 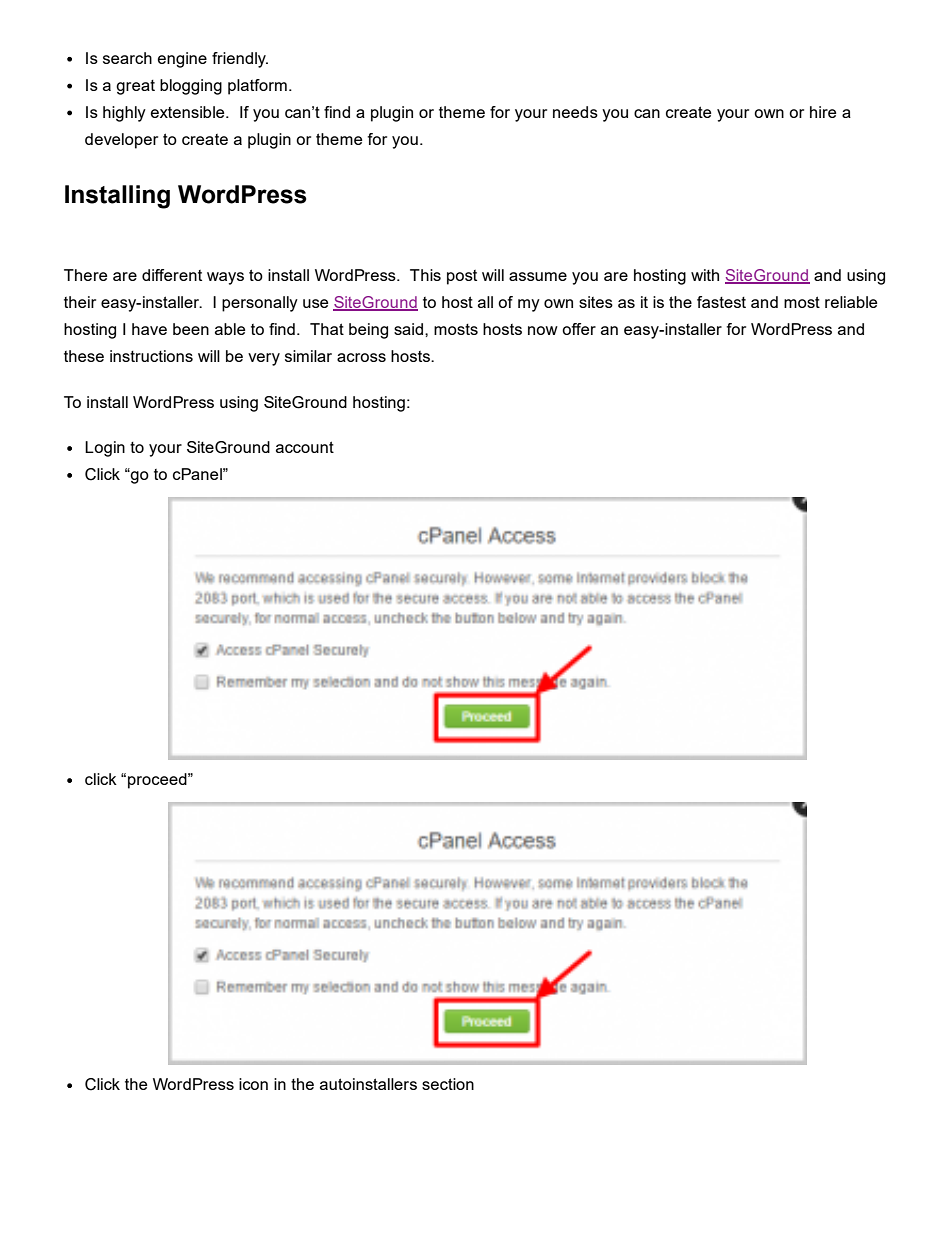 I want to click on icon, so click(x=253, y=1084).
